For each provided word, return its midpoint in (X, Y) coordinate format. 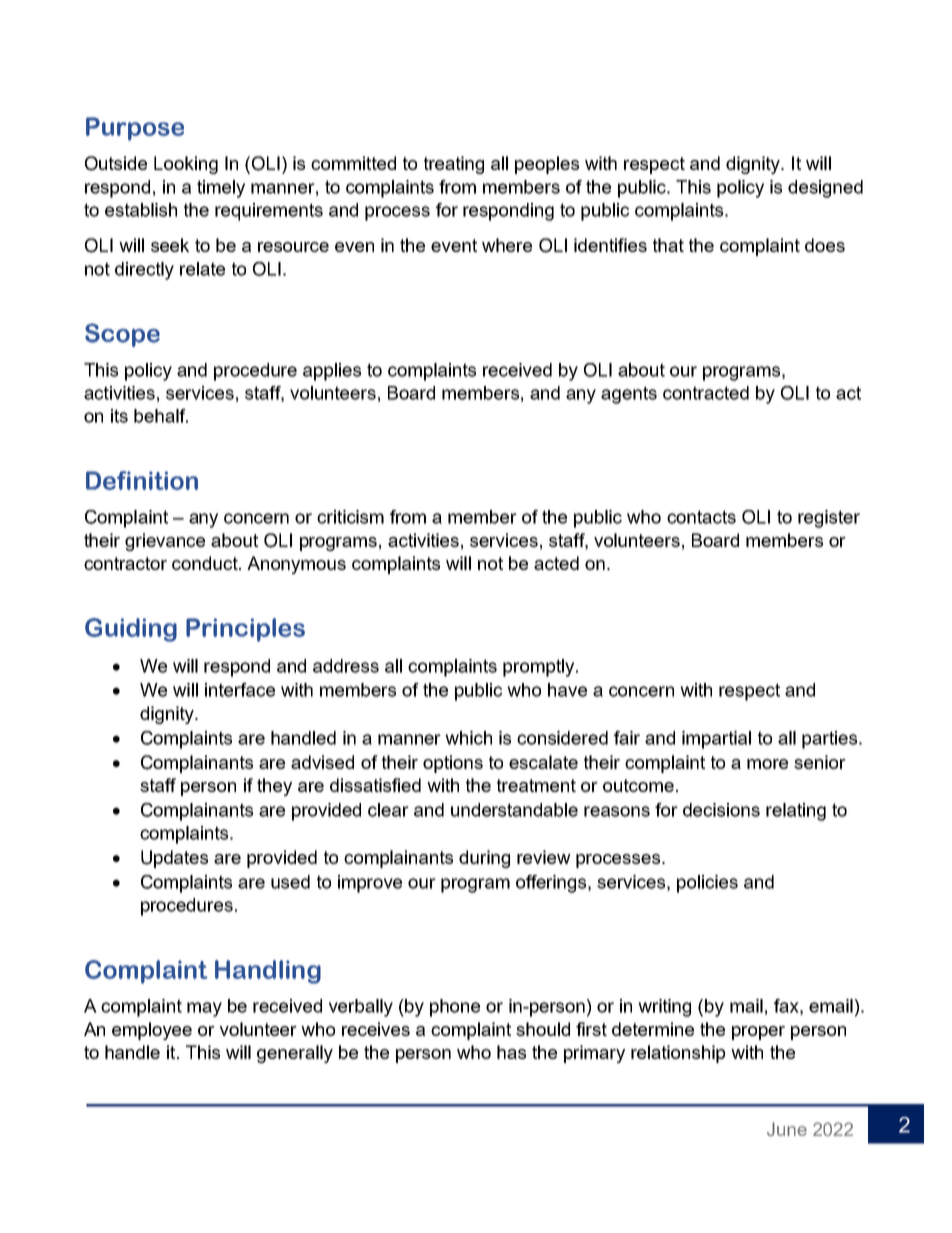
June (787, 1129)
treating (454, 165)
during (484, 859)
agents (629, 395)
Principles (245, 630)
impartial (716, 740)
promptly (540, 668)
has (511, 1052)
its (119, 416)
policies (707, 884)
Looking (186, 165)
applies (332, 372)
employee (152, 1031)
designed (825, 189)
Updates (174, 859)
